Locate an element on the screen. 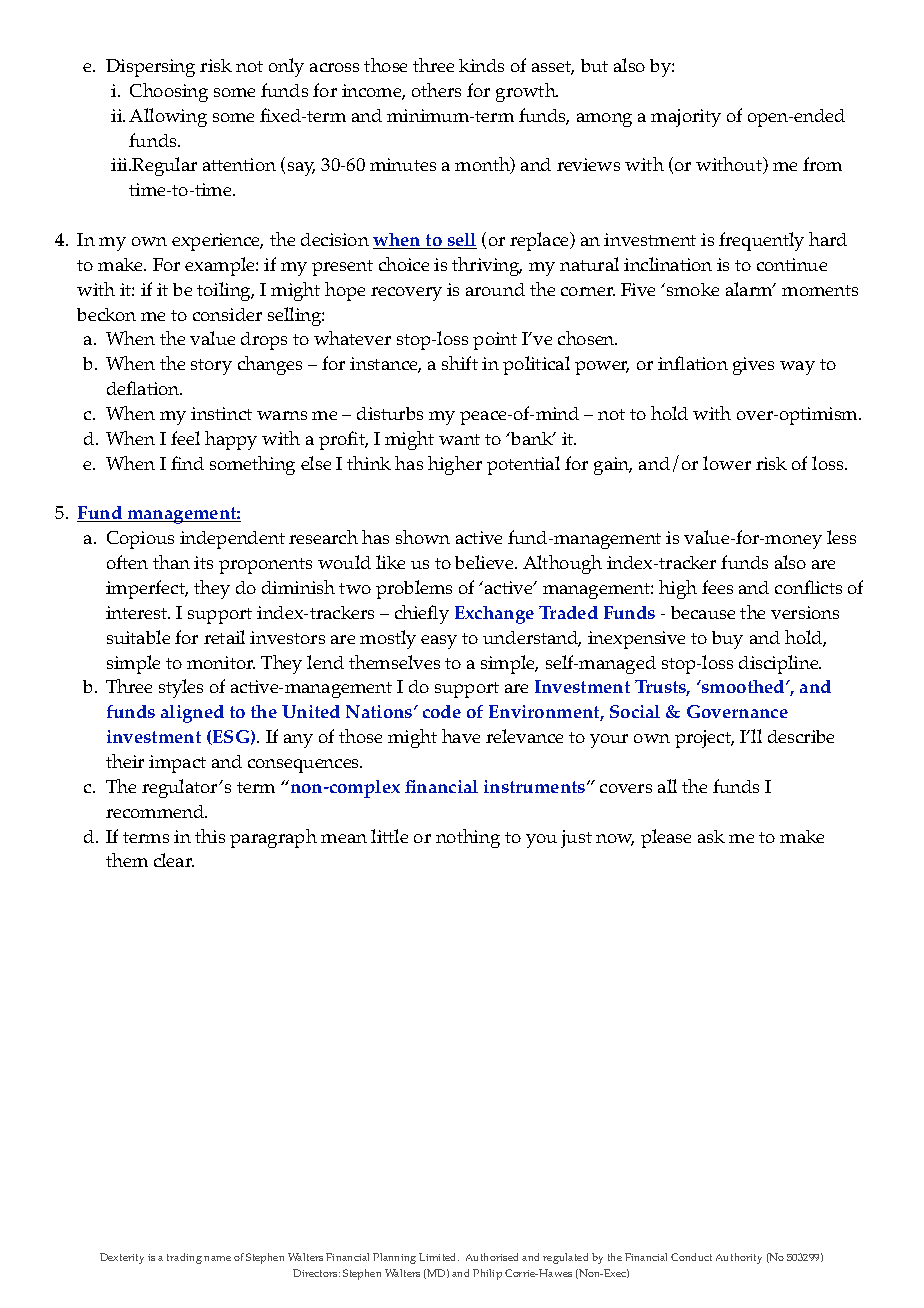 The height and width of the screenshot is (1308, 924). shift is located at coordinates (460, 363).
